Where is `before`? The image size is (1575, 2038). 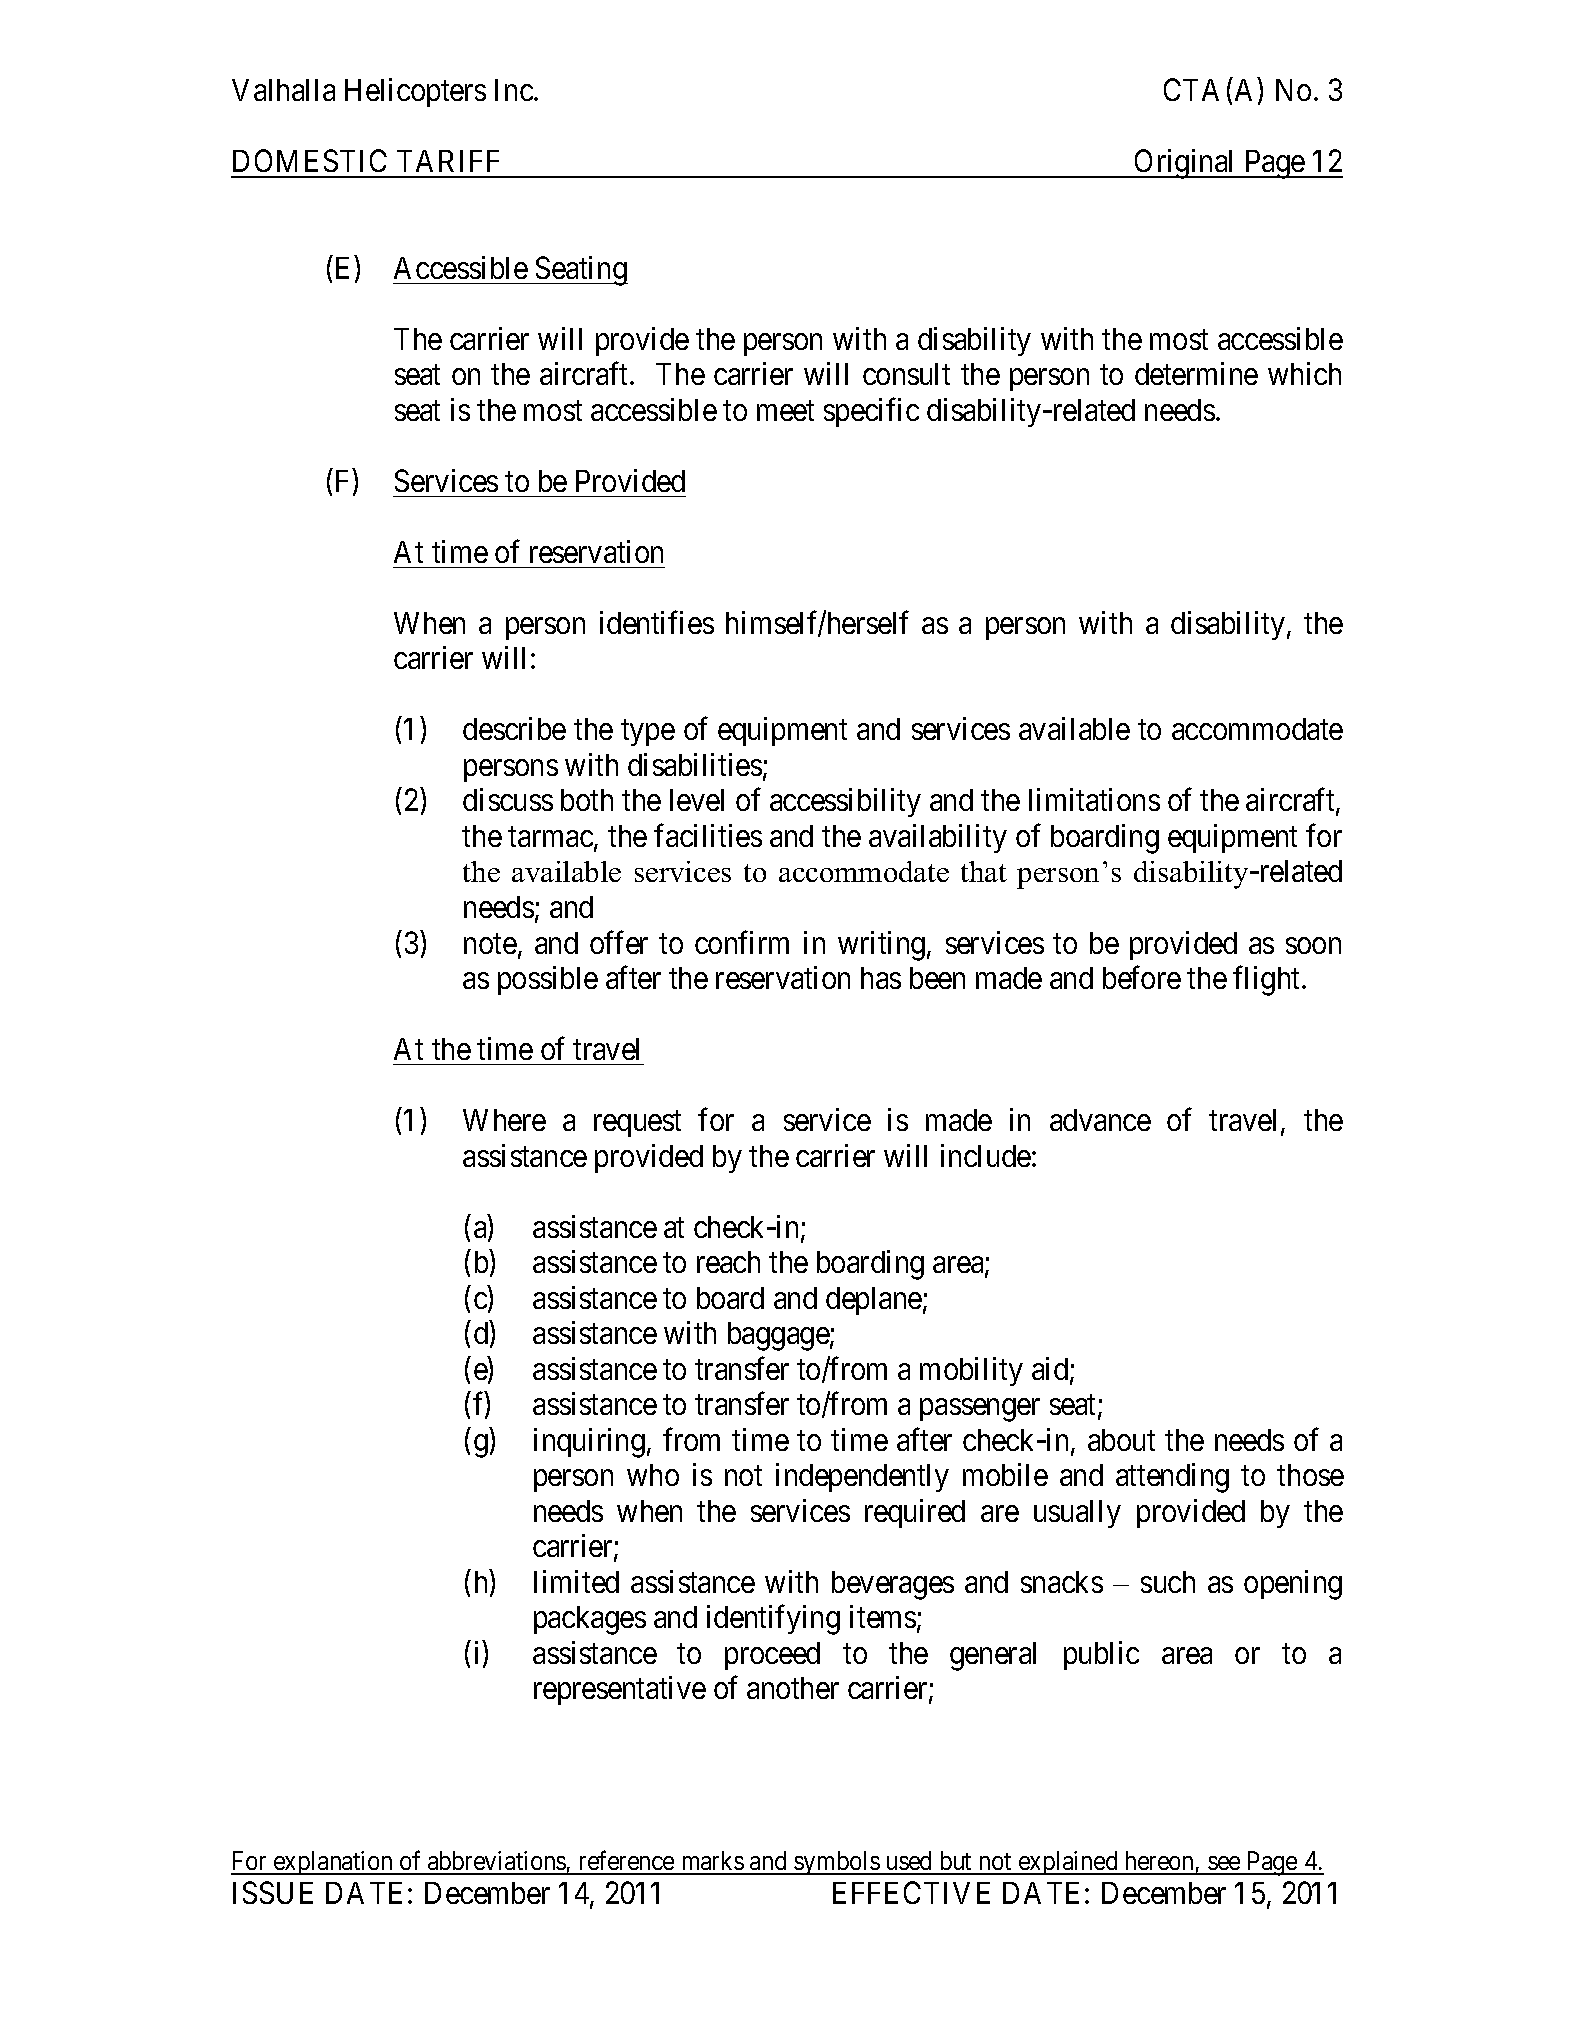
before is located at coordinates (1142, 977).
